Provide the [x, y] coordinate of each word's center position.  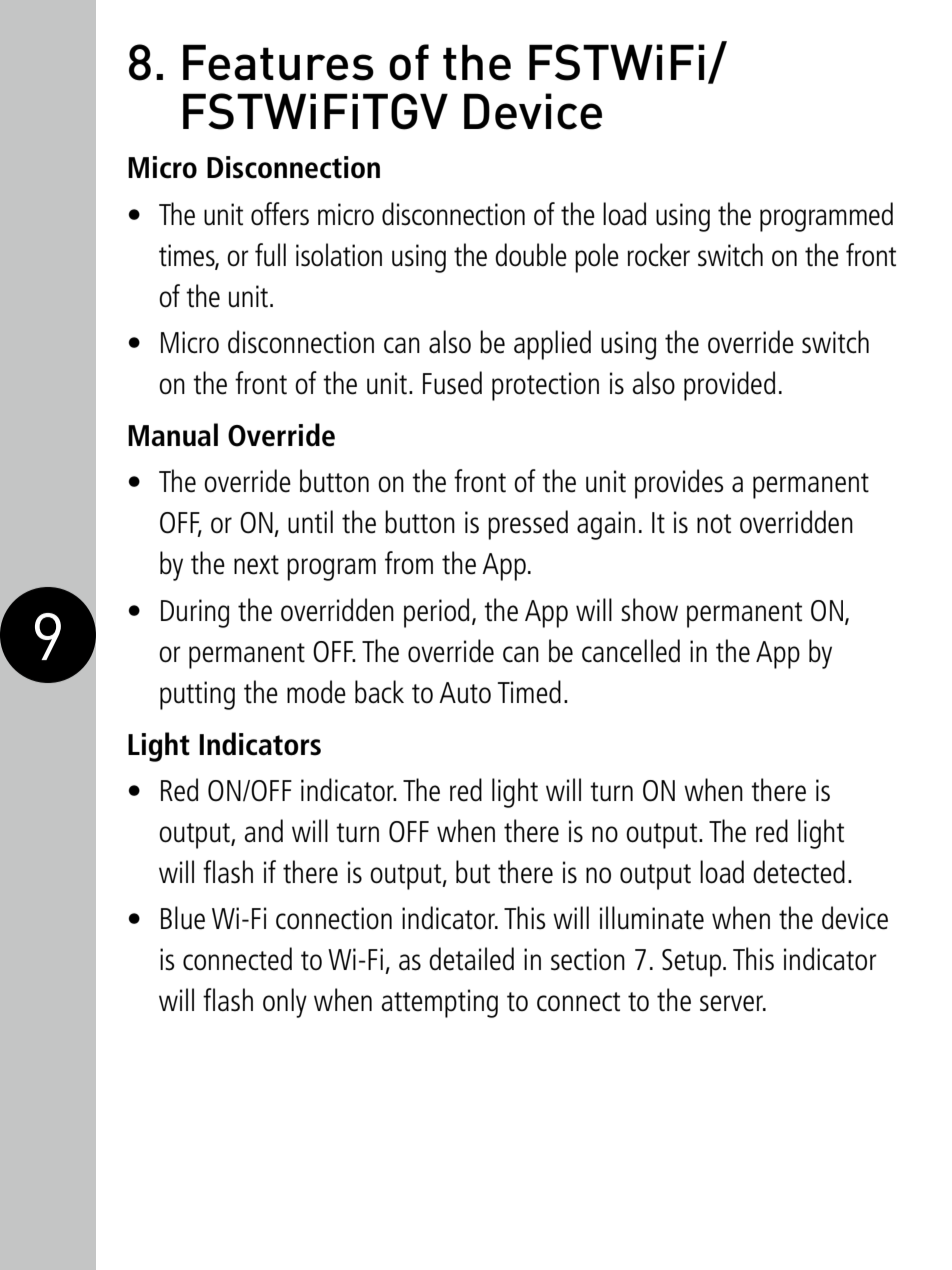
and [263, 830]
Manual [173, 435]
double [531, 255]
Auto [465, 693]
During [195, 613]
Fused [452, 383]
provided [729, 386]
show [649, 610]
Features [278, 62]
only [285, 1003]
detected [799, 872]
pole [597, 258]
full [270, 255]
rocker [658, 255]
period [436, 613]
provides [679, 484]
